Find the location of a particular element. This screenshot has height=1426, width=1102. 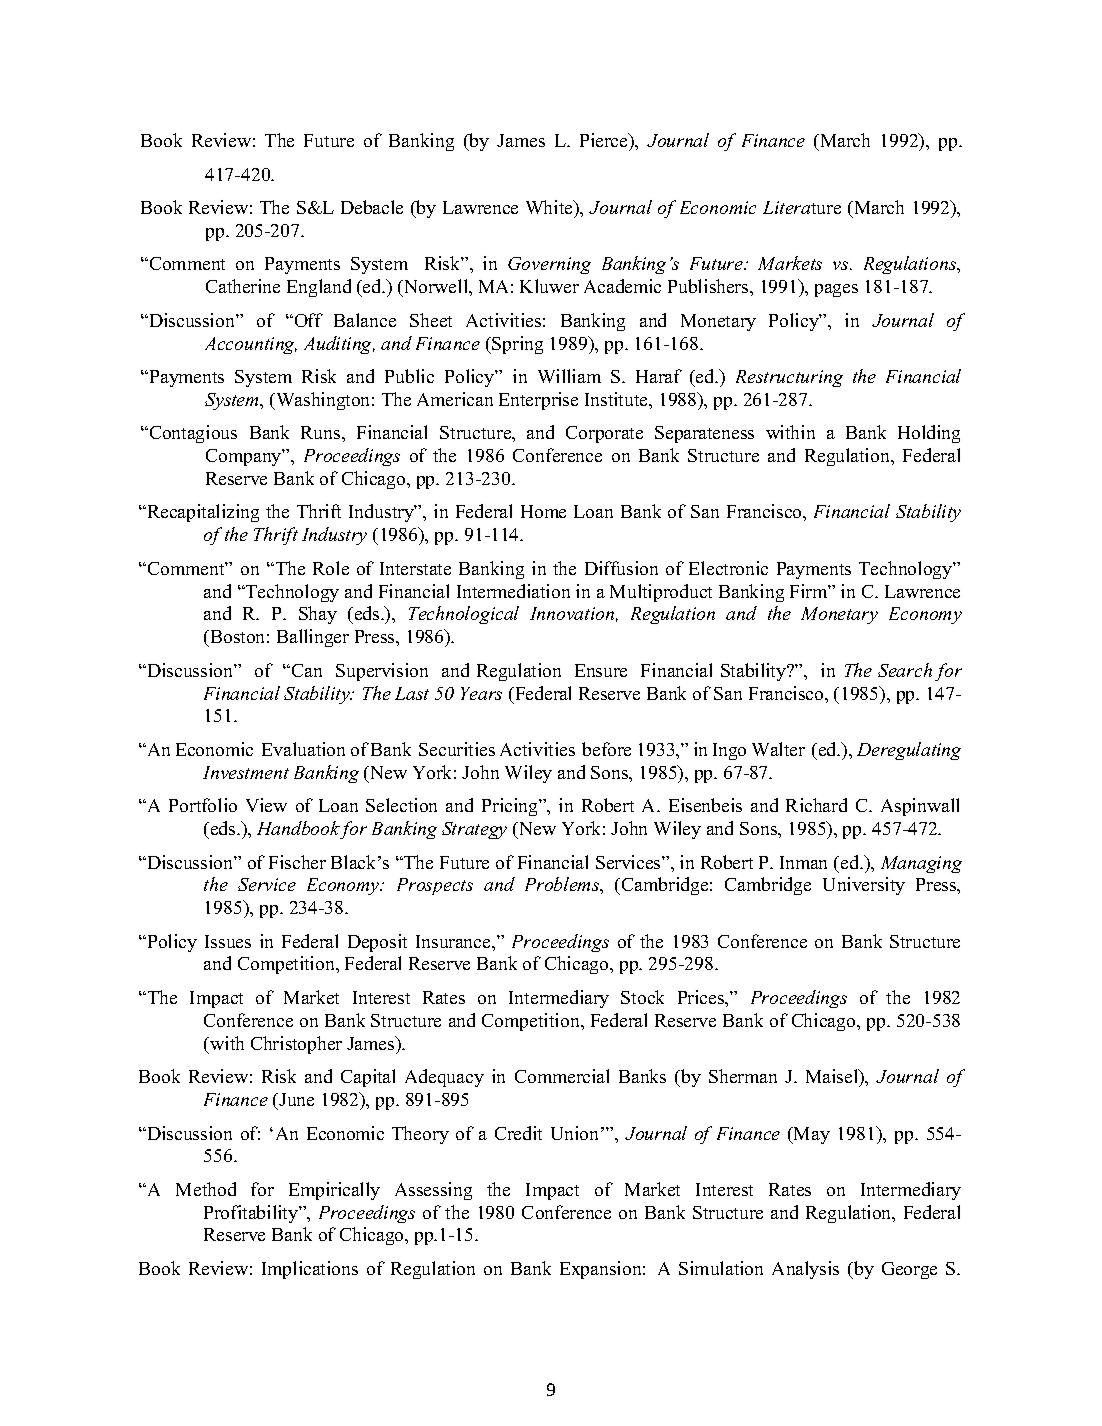

Search is located at coordinates (905, 670).
